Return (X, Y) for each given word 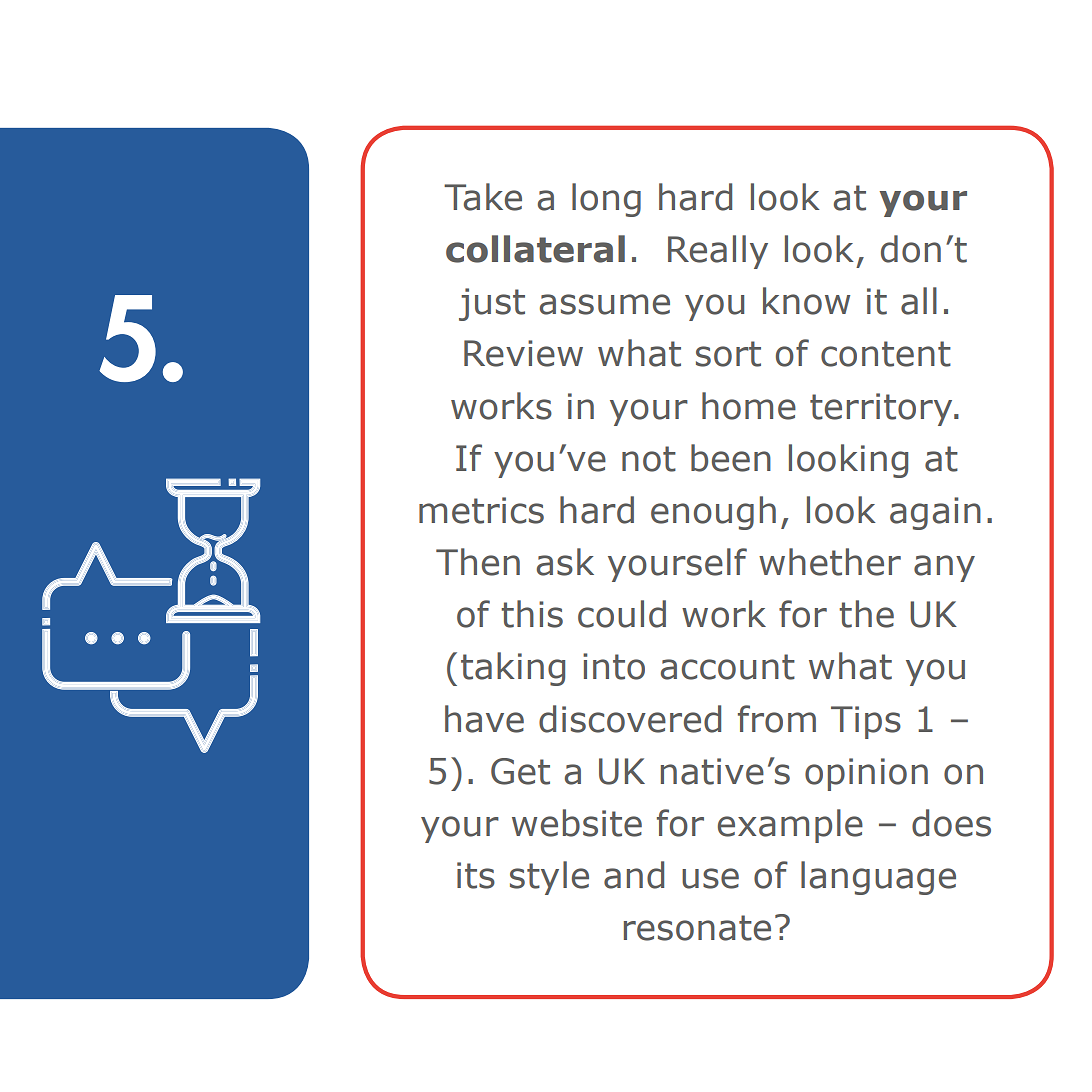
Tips (866, 722)
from (777, 719)
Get (520, 771)
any (944, 568)
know (806, 301)
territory (882, 409)
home (749, 406)
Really (718, 252)
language (878, 878)
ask (565, 562)
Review (523, 353)
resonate (697, 928)
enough (713, 513)
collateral (535, 249)
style (549, 878)
